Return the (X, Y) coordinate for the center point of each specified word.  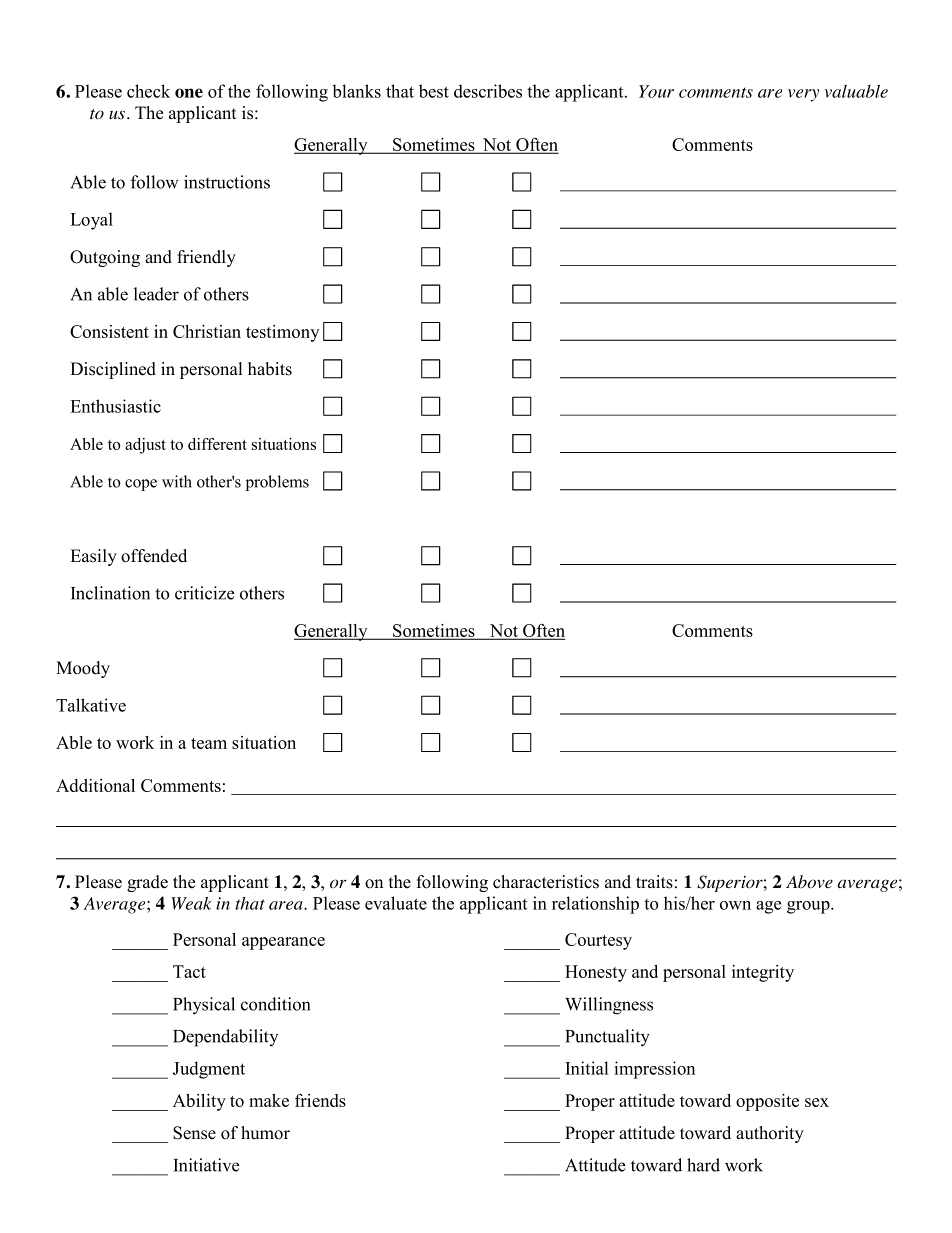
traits (654, 882)
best (434, 91)
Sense (194, 1133)
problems (277, 483)
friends (320, 1100)
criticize (205, 593)
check (148, 91)
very (803, 95)
